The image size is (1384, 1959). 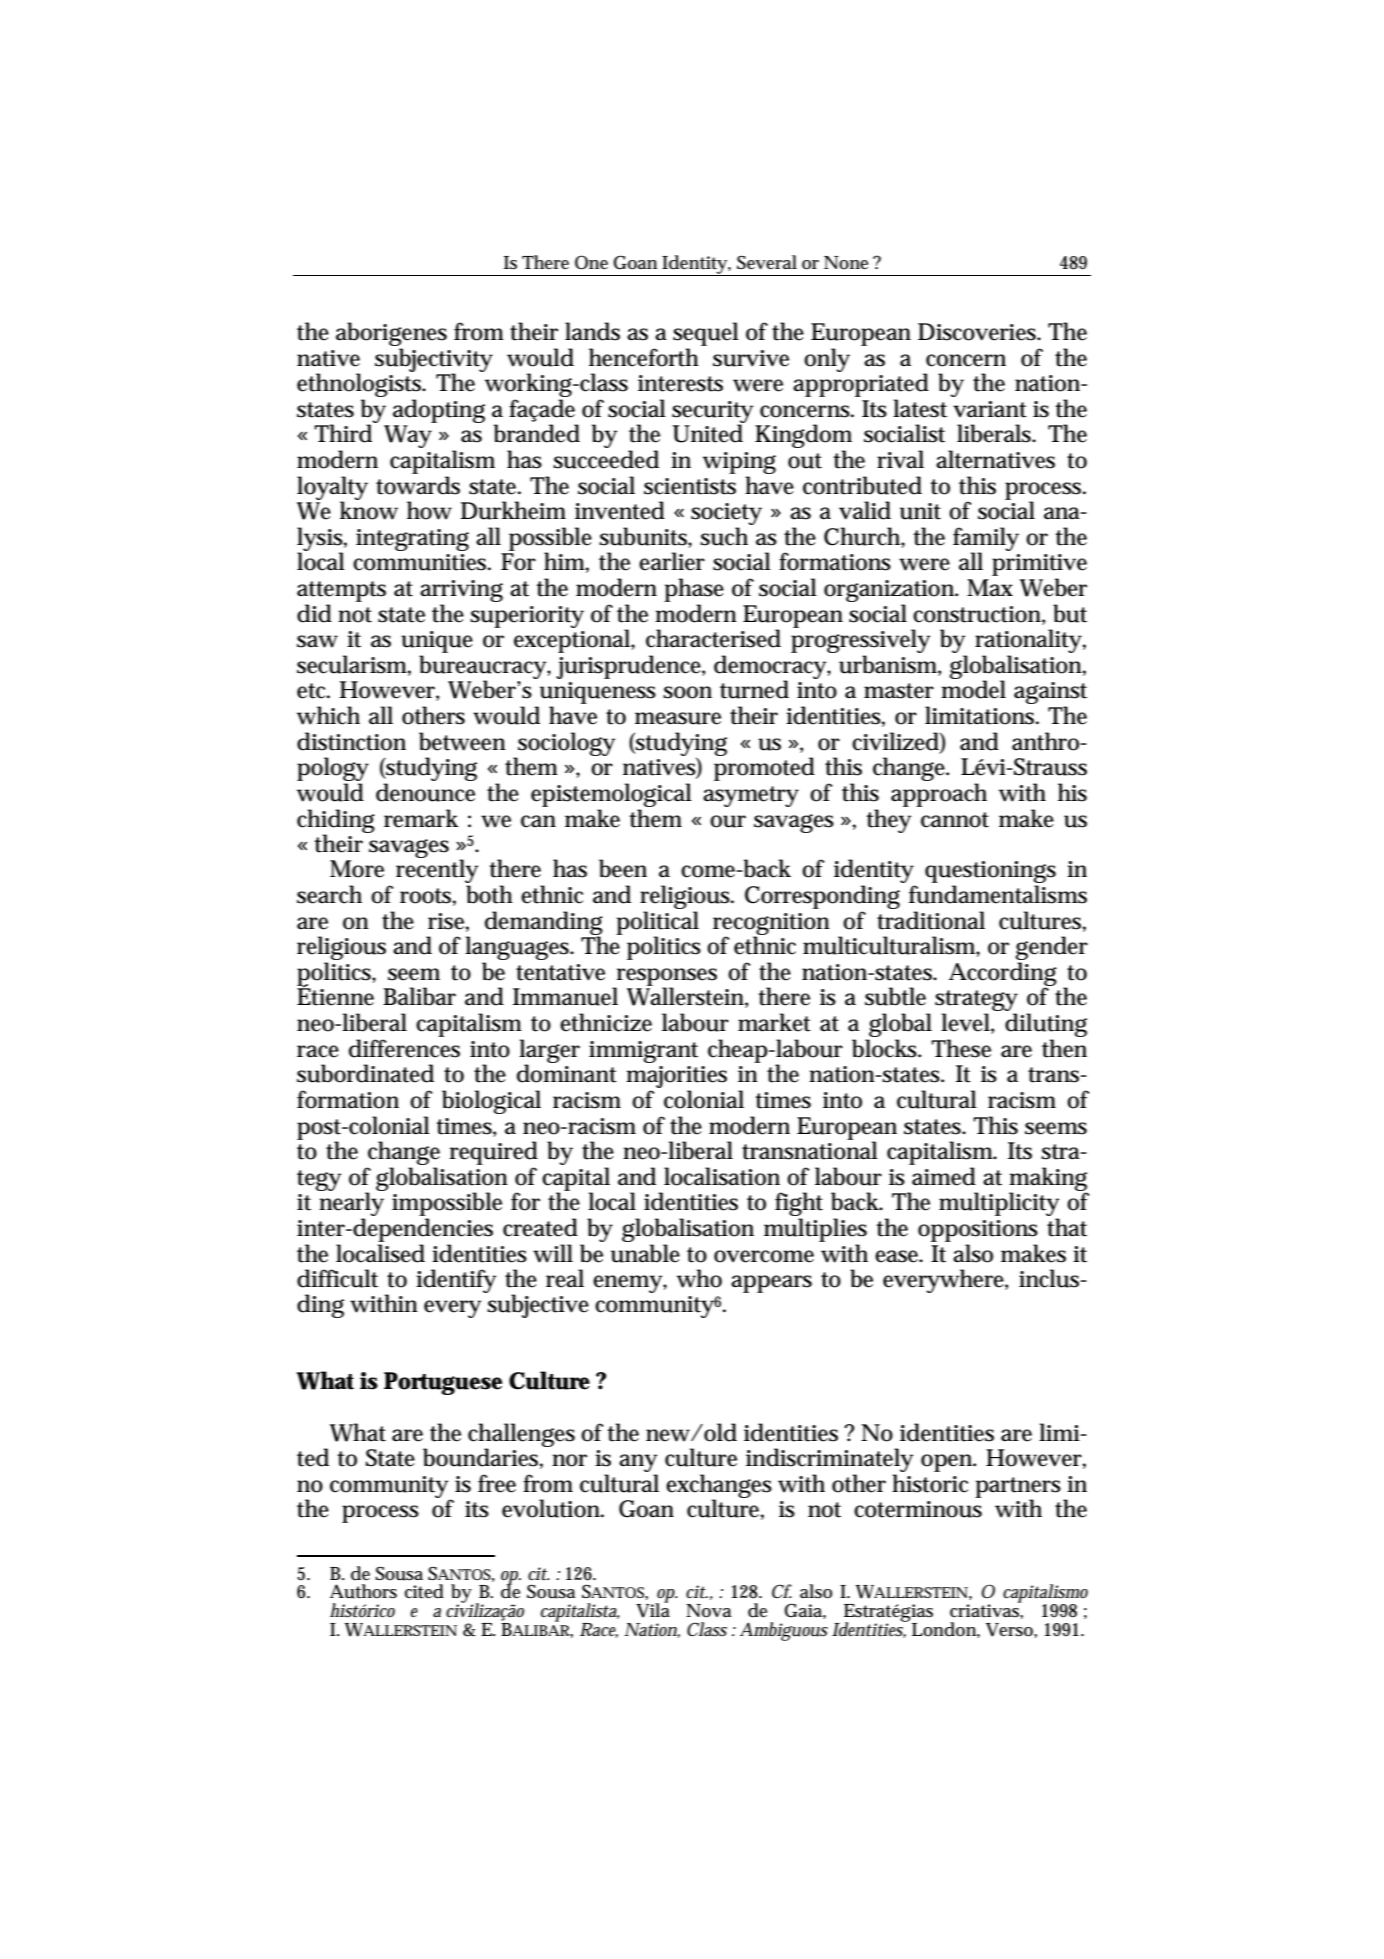 I want to click on Max, so click(x=990, y=588).
